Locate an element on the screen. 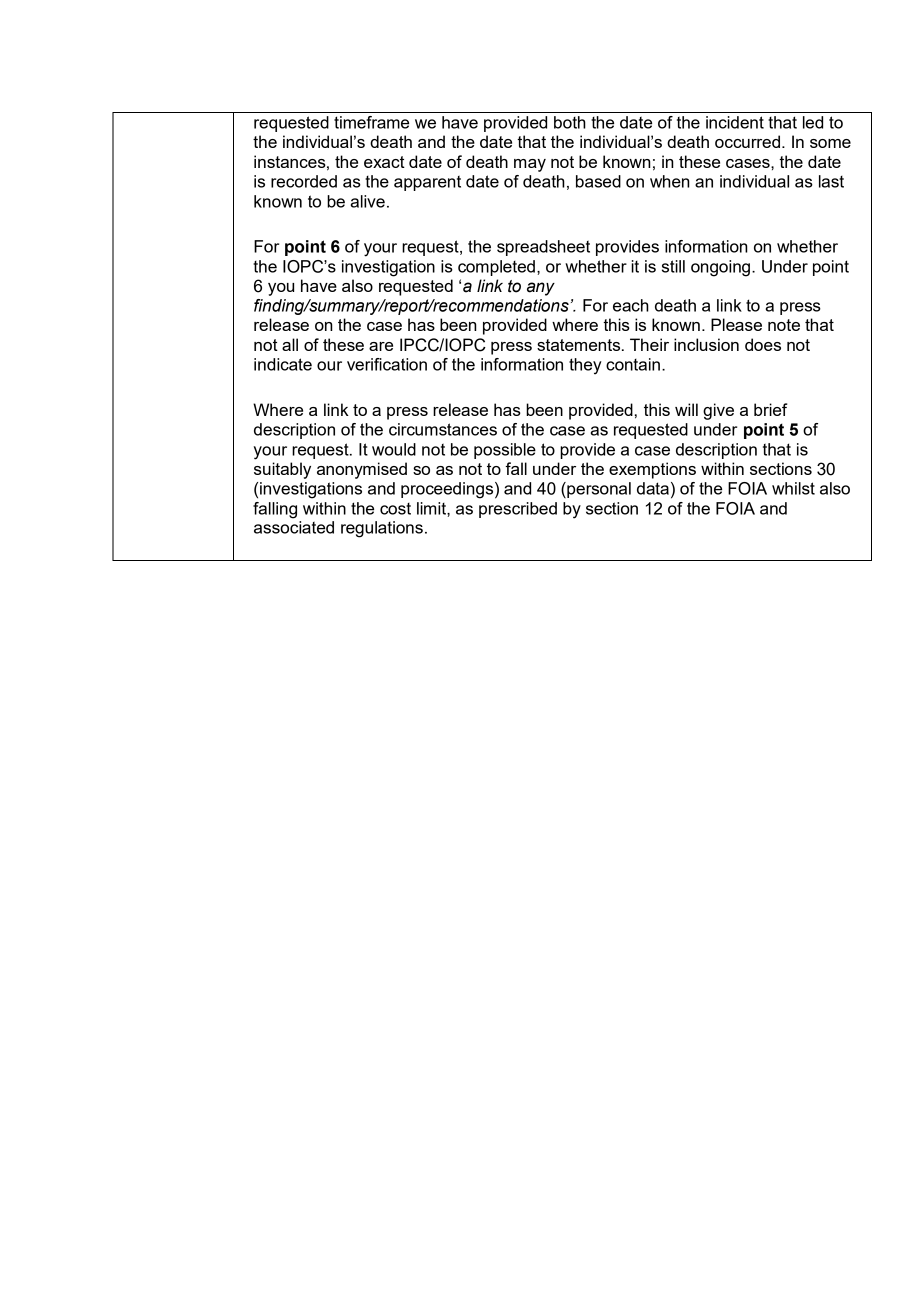 This screenshot has width=924, height=1308. timeframe is located at coordinates (371, 122).
